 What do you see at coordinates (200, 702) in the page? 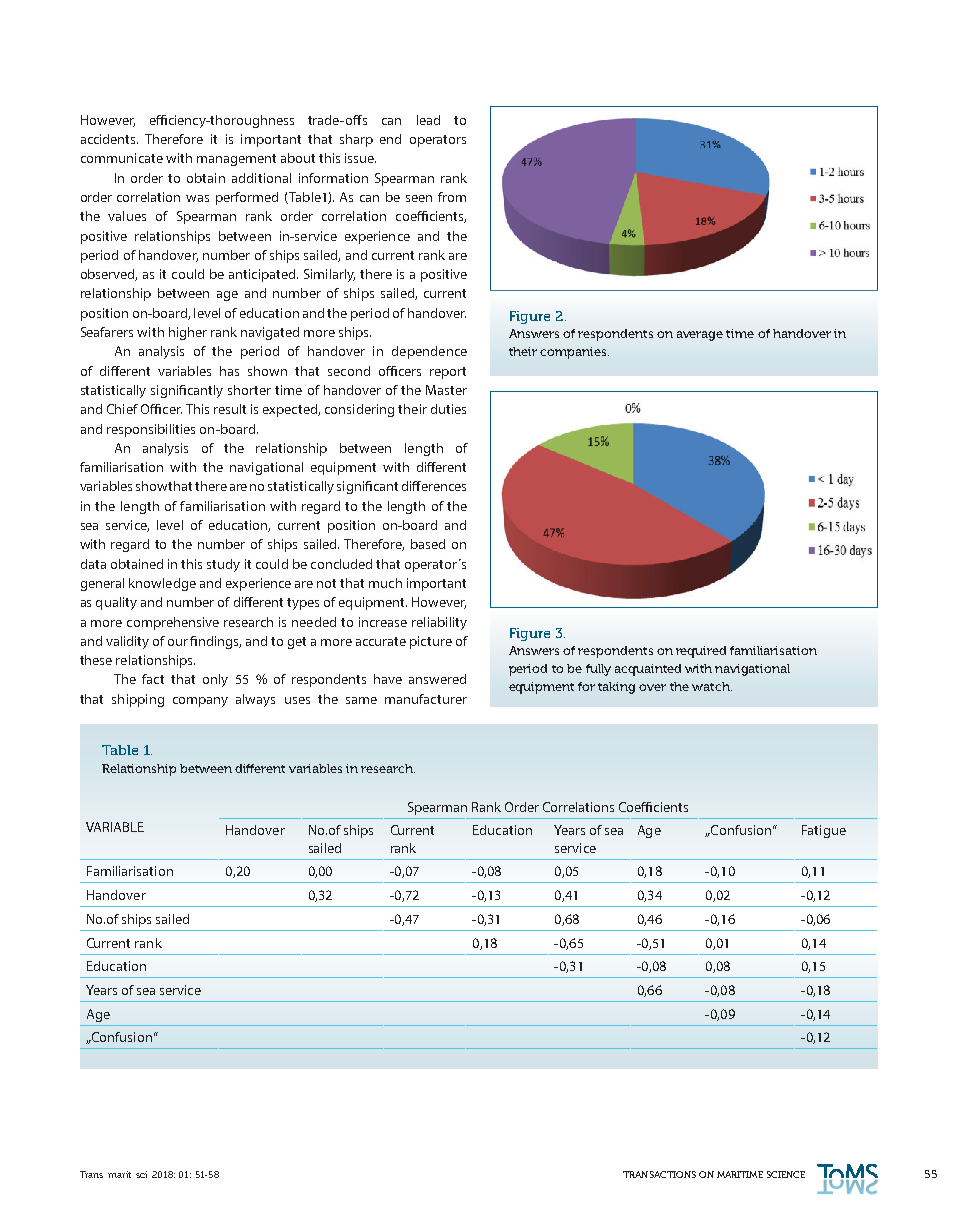
I see `company` at bounding box center [200, 702].
